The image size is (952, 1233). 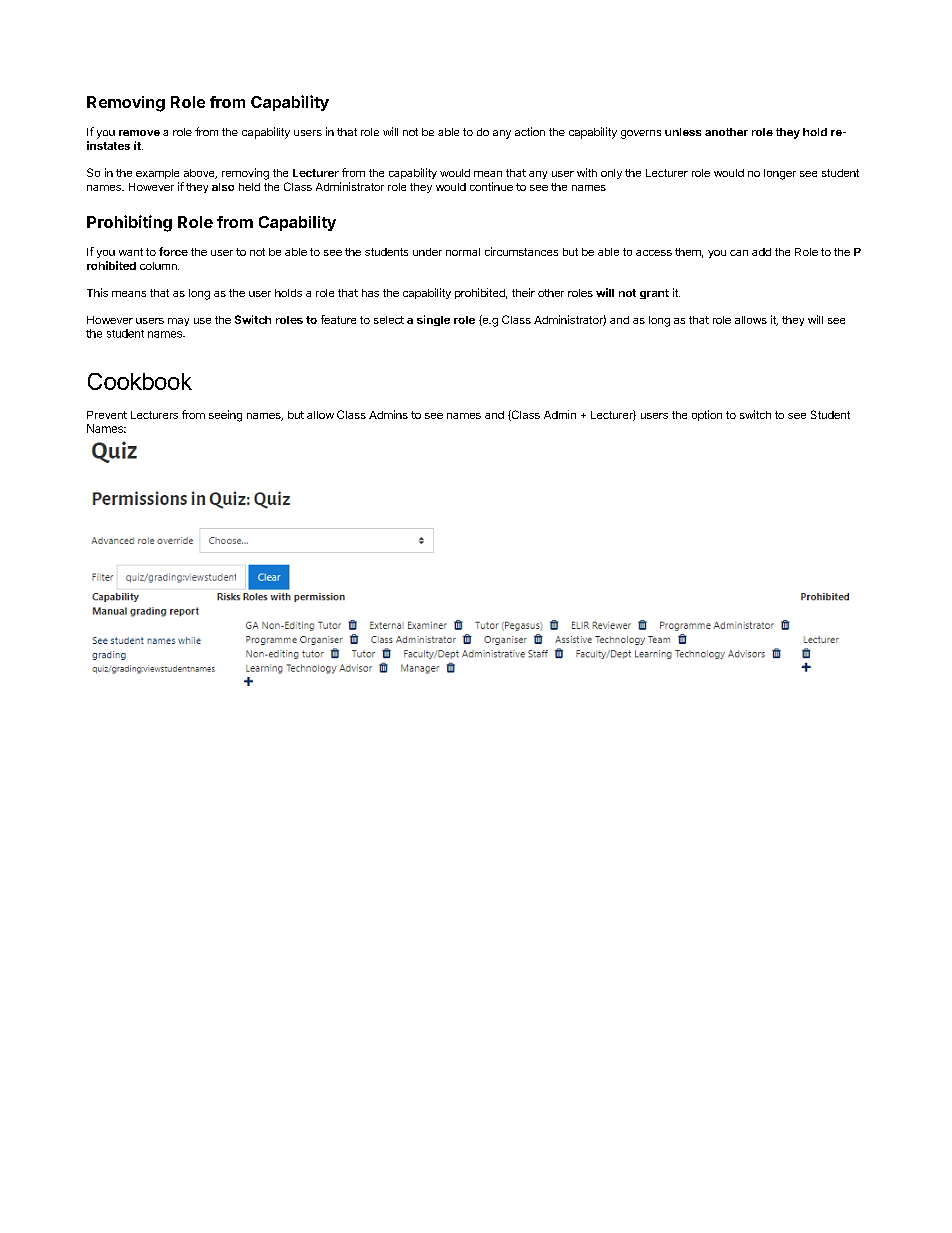 What do you see at coordinates (427, 252) in the screenshot?
I see `under` at bounding box center [427, 252].
